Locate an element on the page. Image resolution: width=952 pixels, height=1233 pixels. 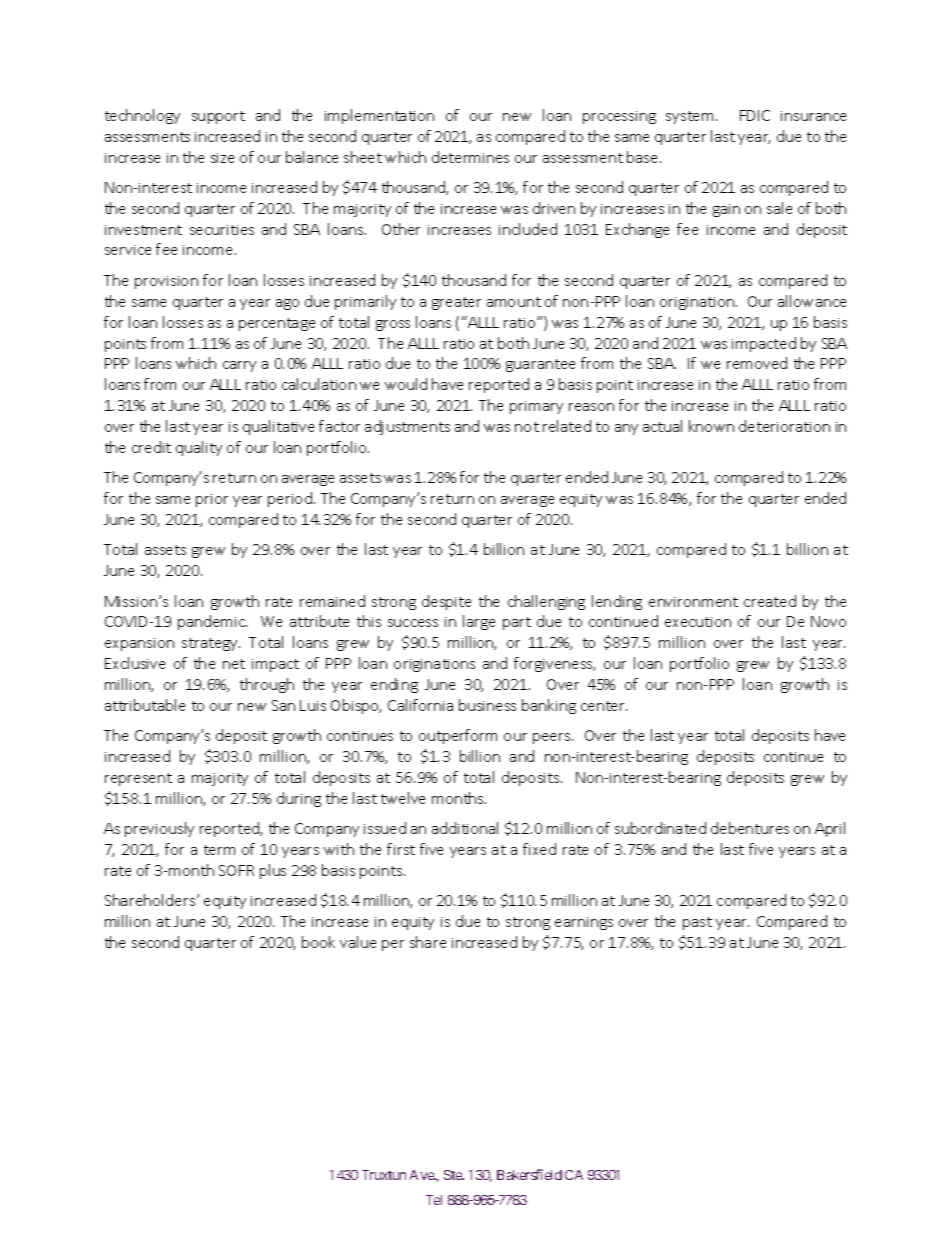
Bakersfield is located at coordinates (529, 1174).
